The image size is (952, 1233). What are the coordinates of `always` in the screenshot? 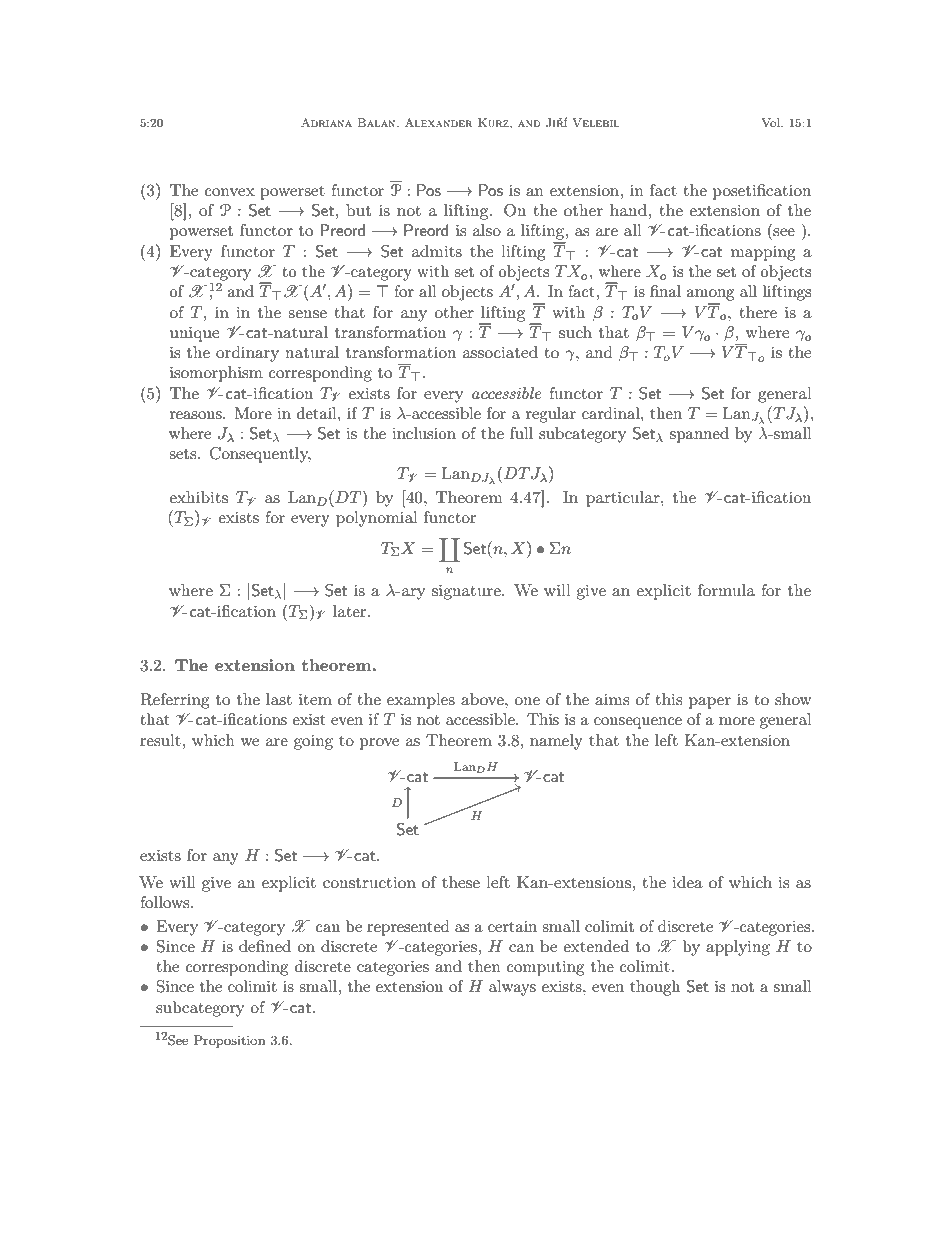 It's located at (512, 988).
